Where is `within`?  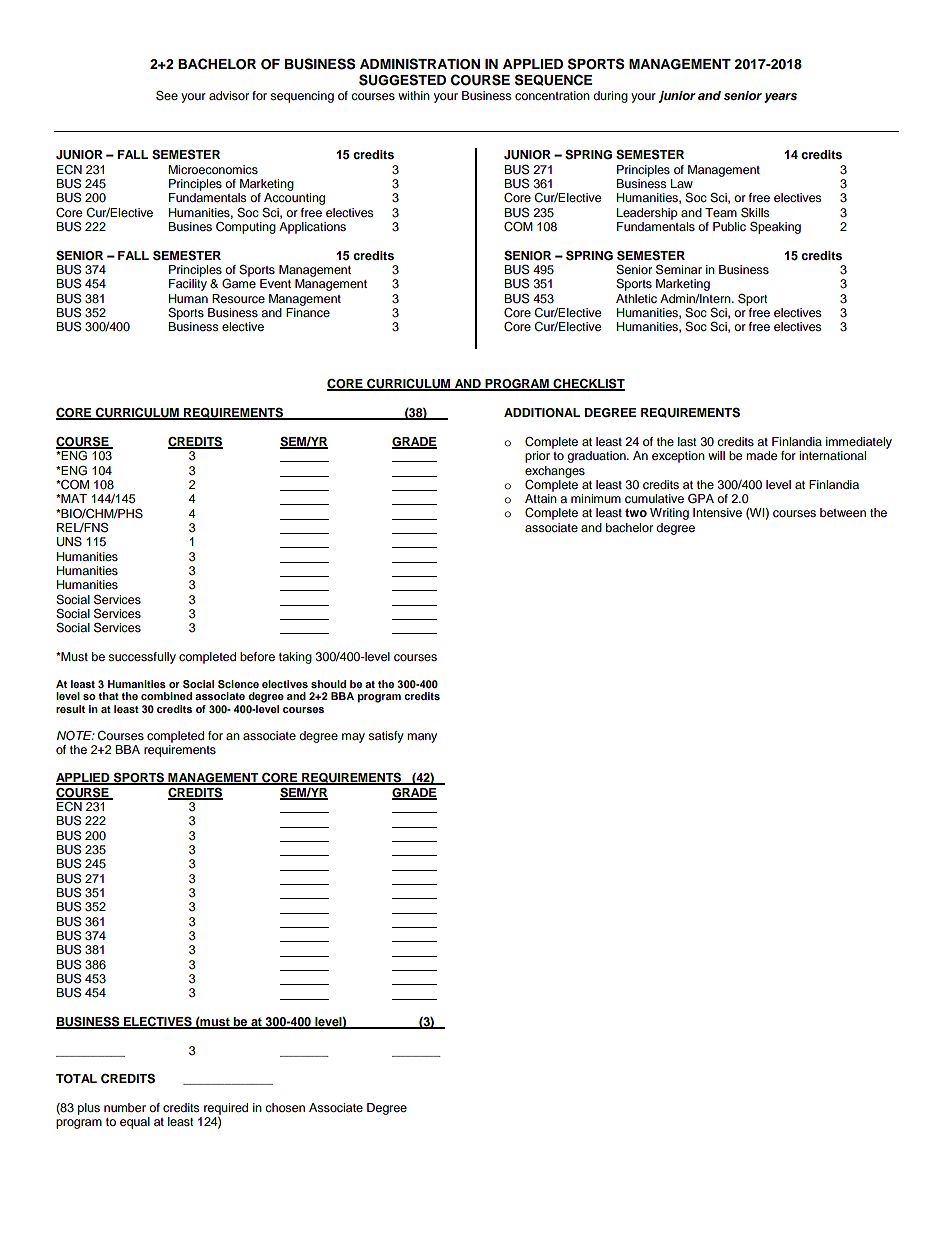
within is located at coordinates (414, 95).
